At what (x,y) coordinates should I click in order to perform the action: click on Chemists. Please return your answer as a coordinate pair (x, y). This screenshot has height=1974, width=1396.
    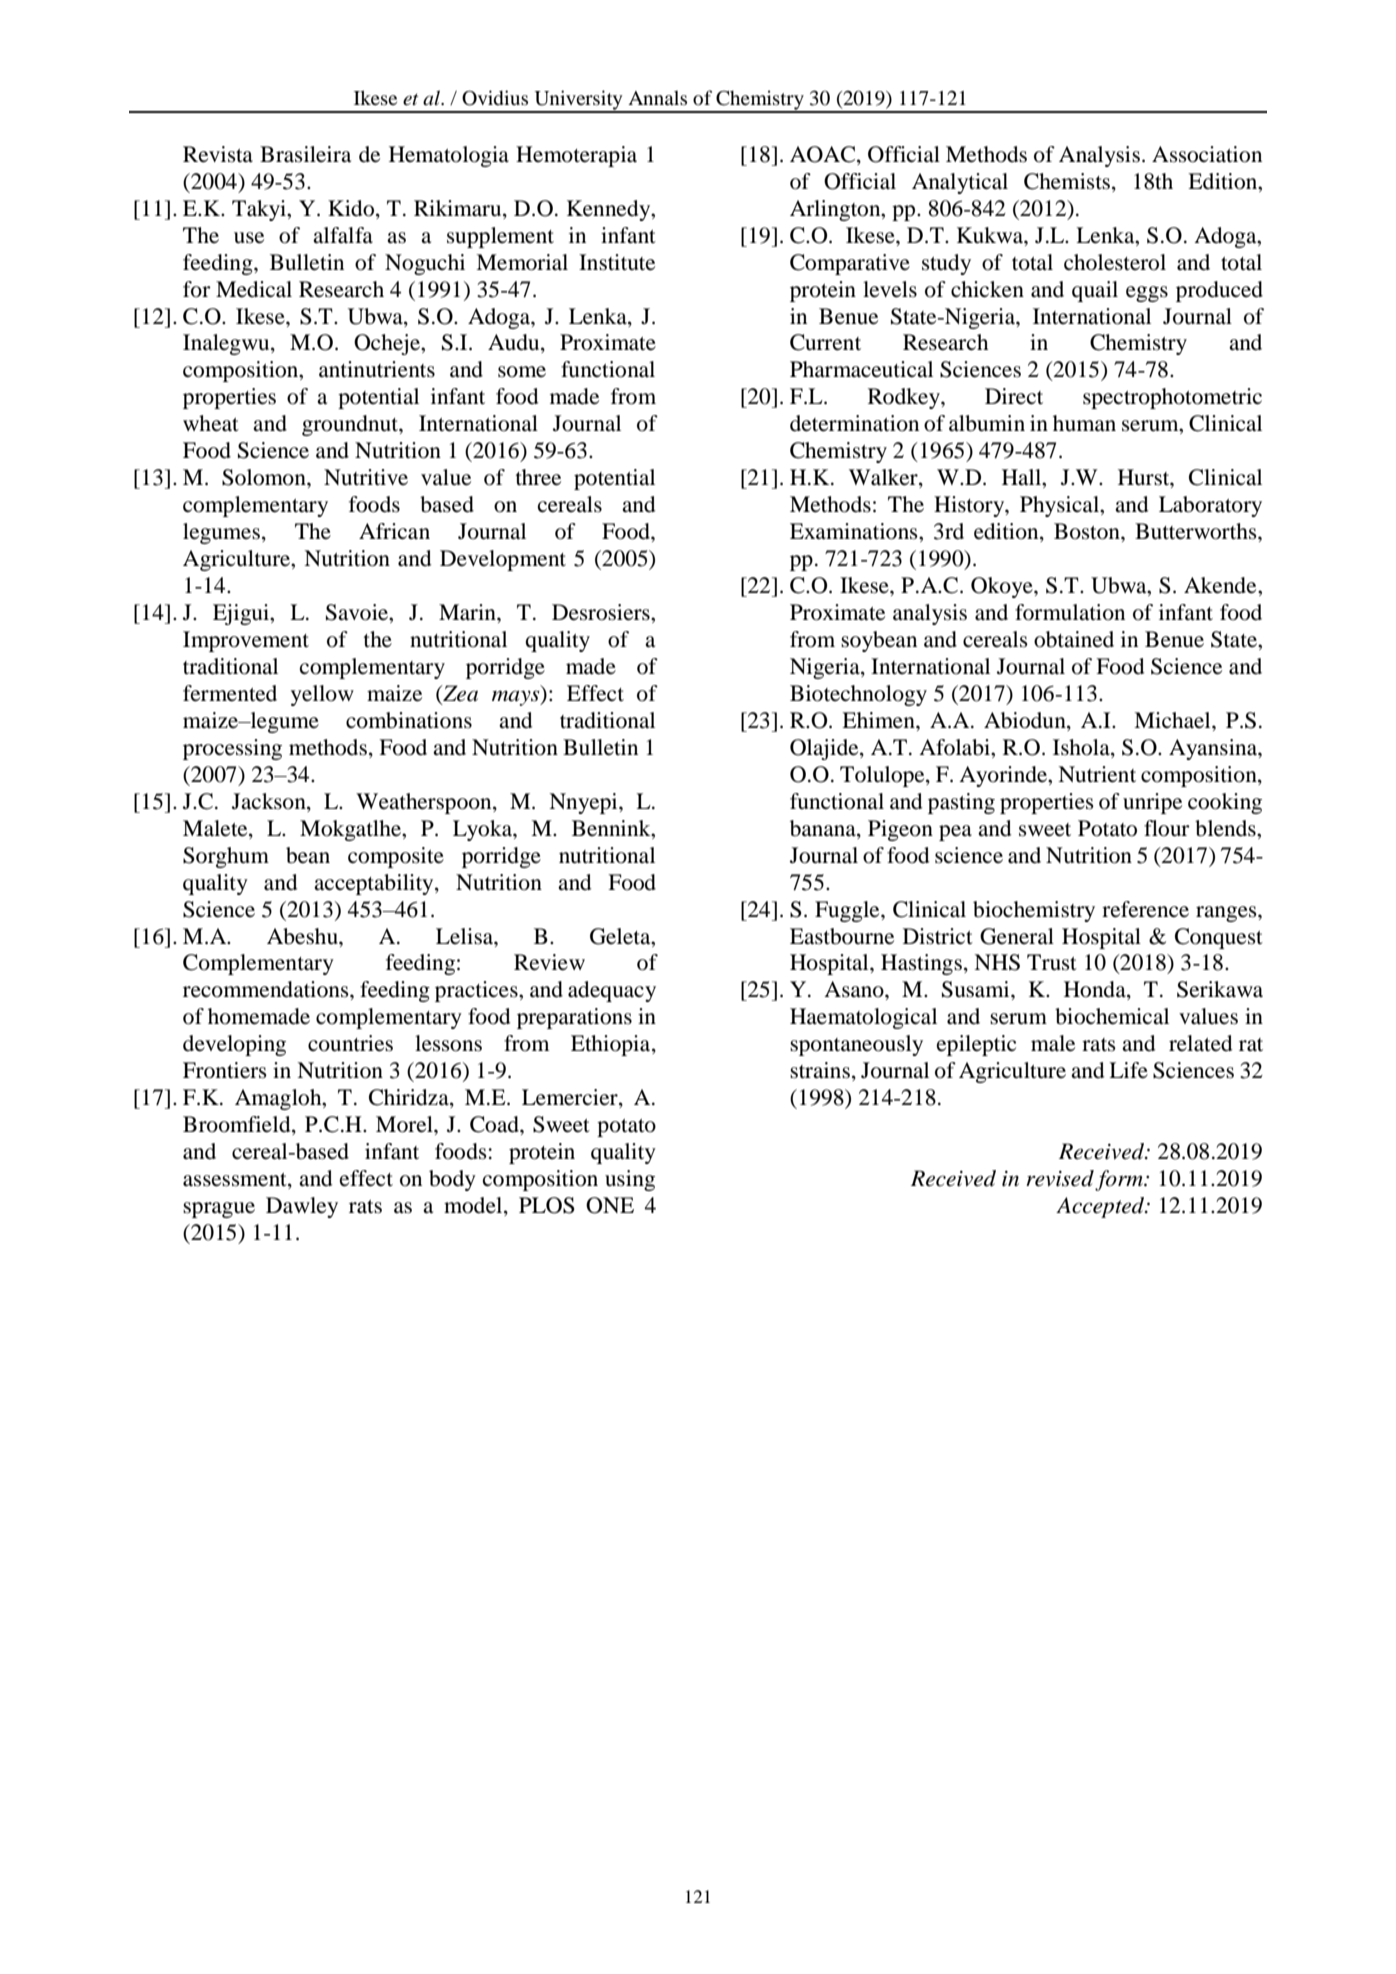
    Looking at the image, I should click on (1068, 181).
